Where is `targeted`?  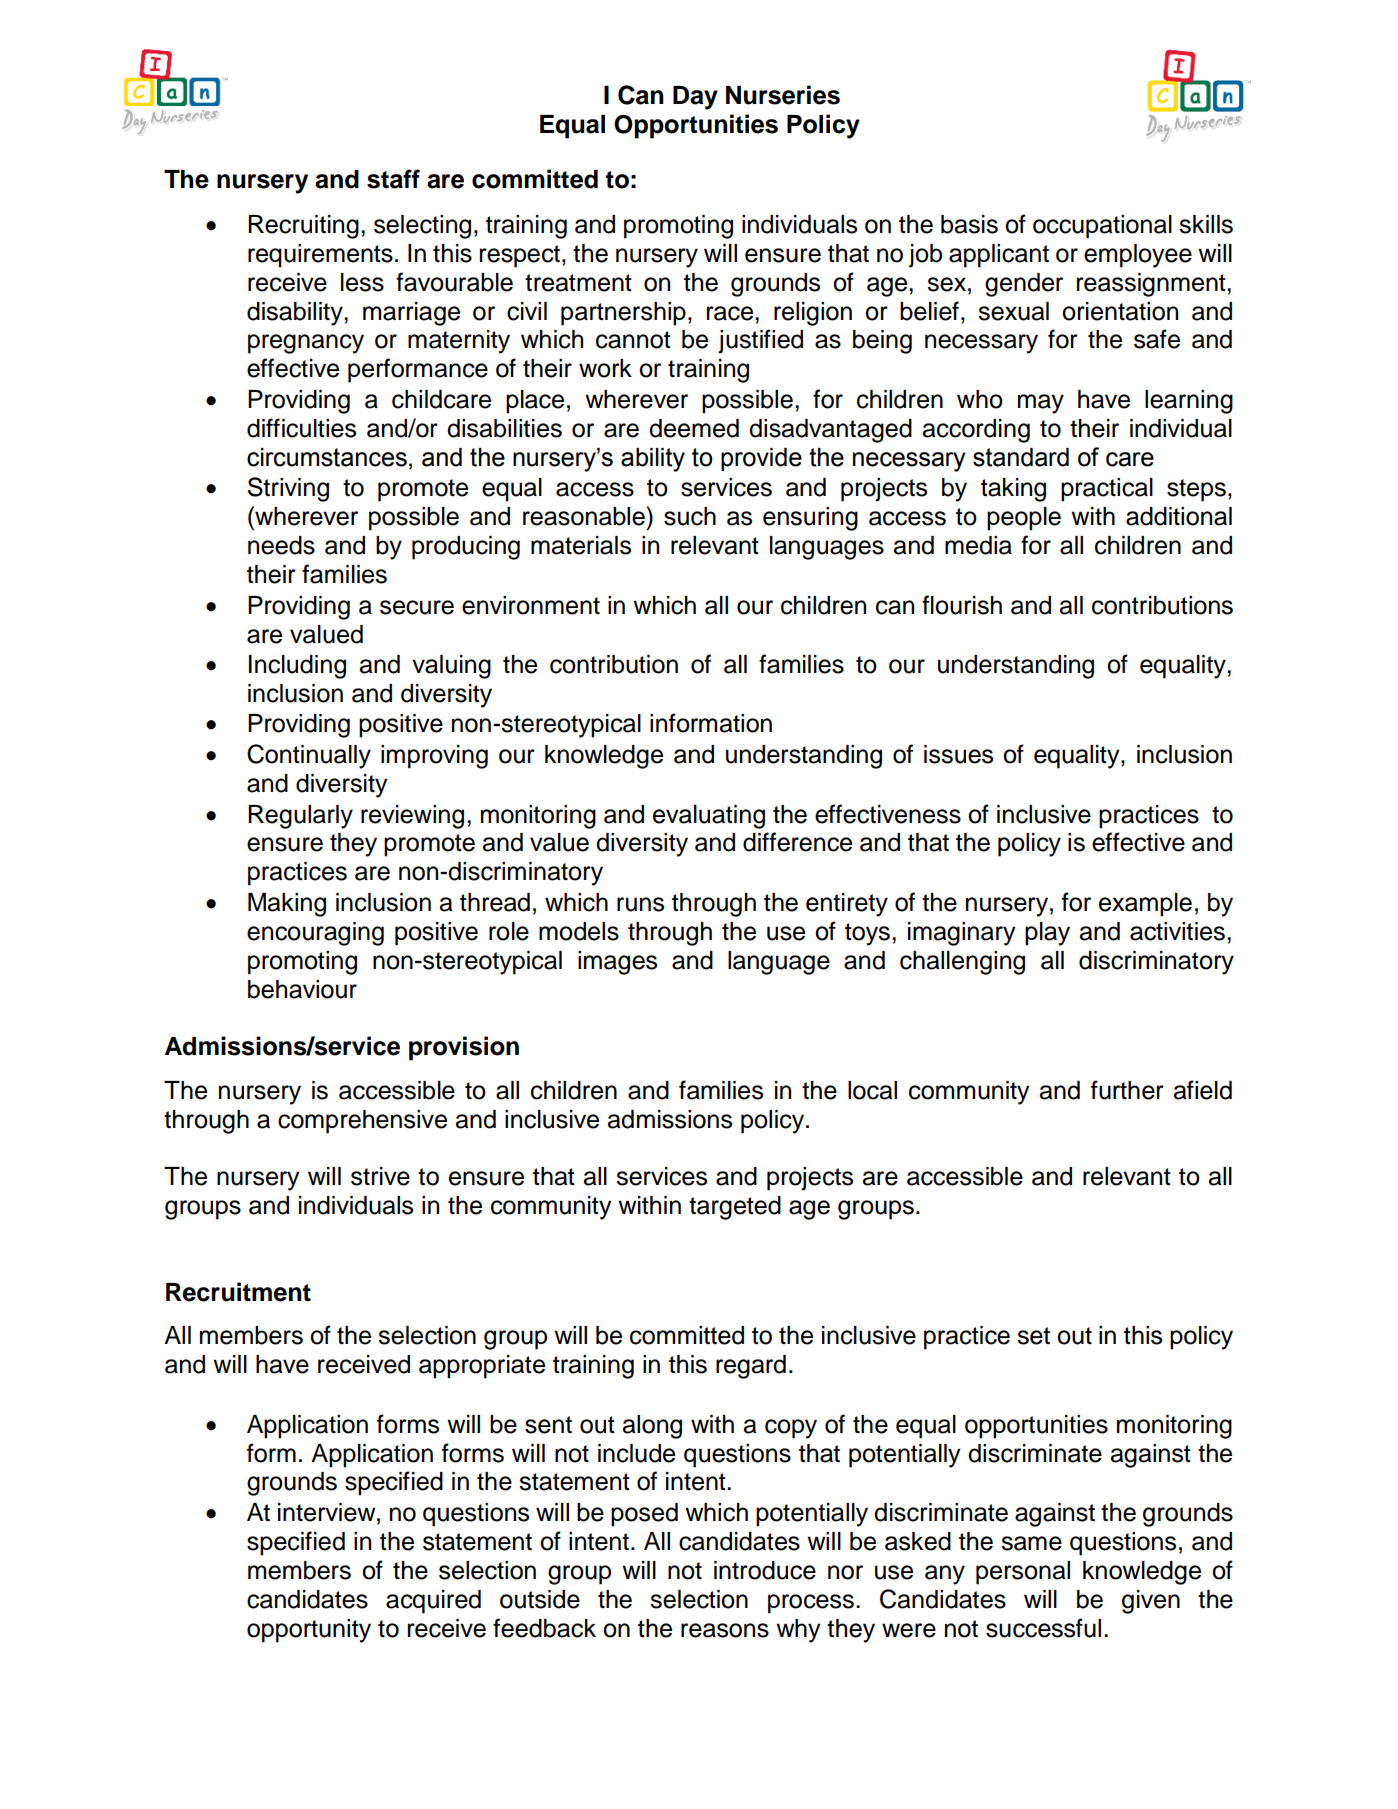
targeted is located at coordinates (735, 1208).
